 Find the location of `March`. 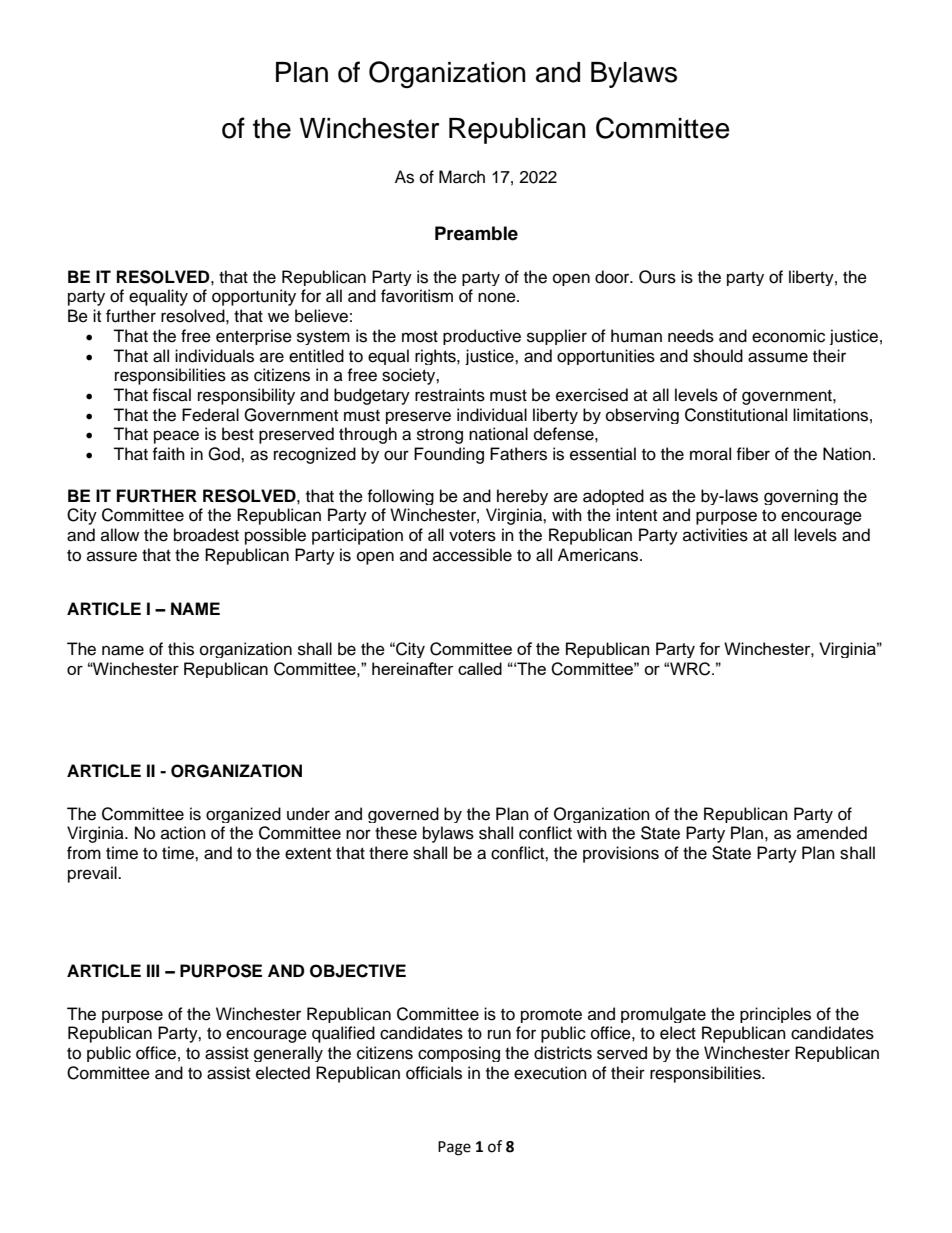

March is located at coordinates (462, 177).
